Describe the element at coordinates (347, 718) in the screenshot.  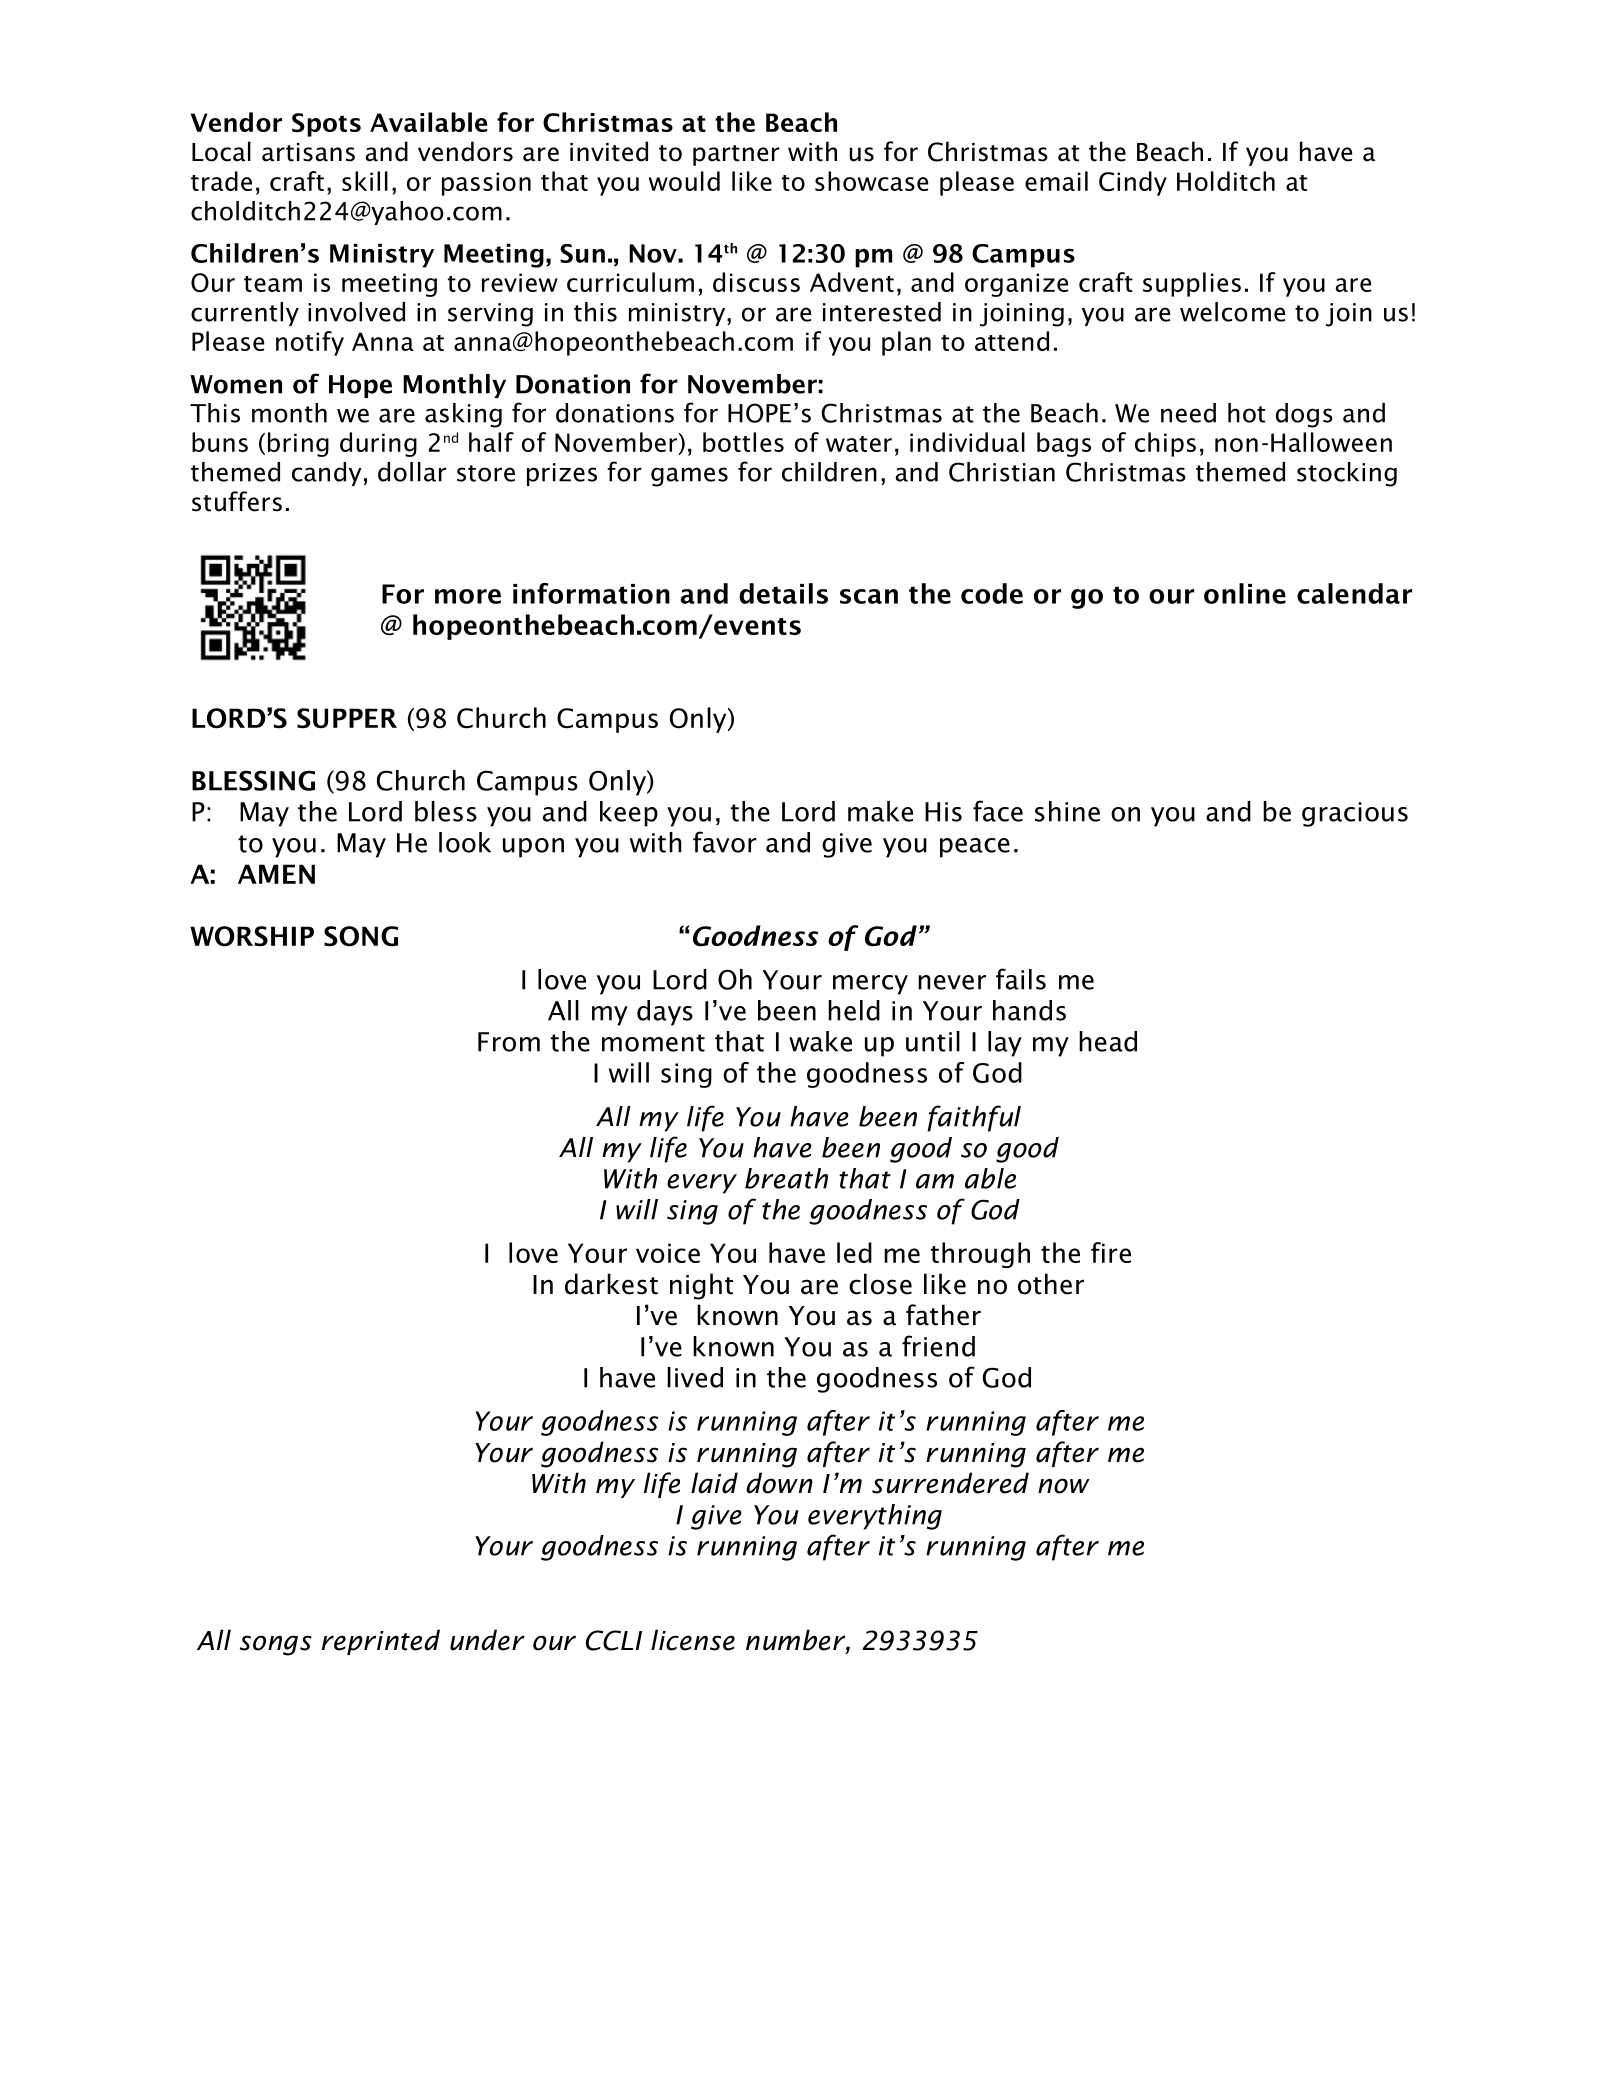
I see `SUPPER` at that location.
